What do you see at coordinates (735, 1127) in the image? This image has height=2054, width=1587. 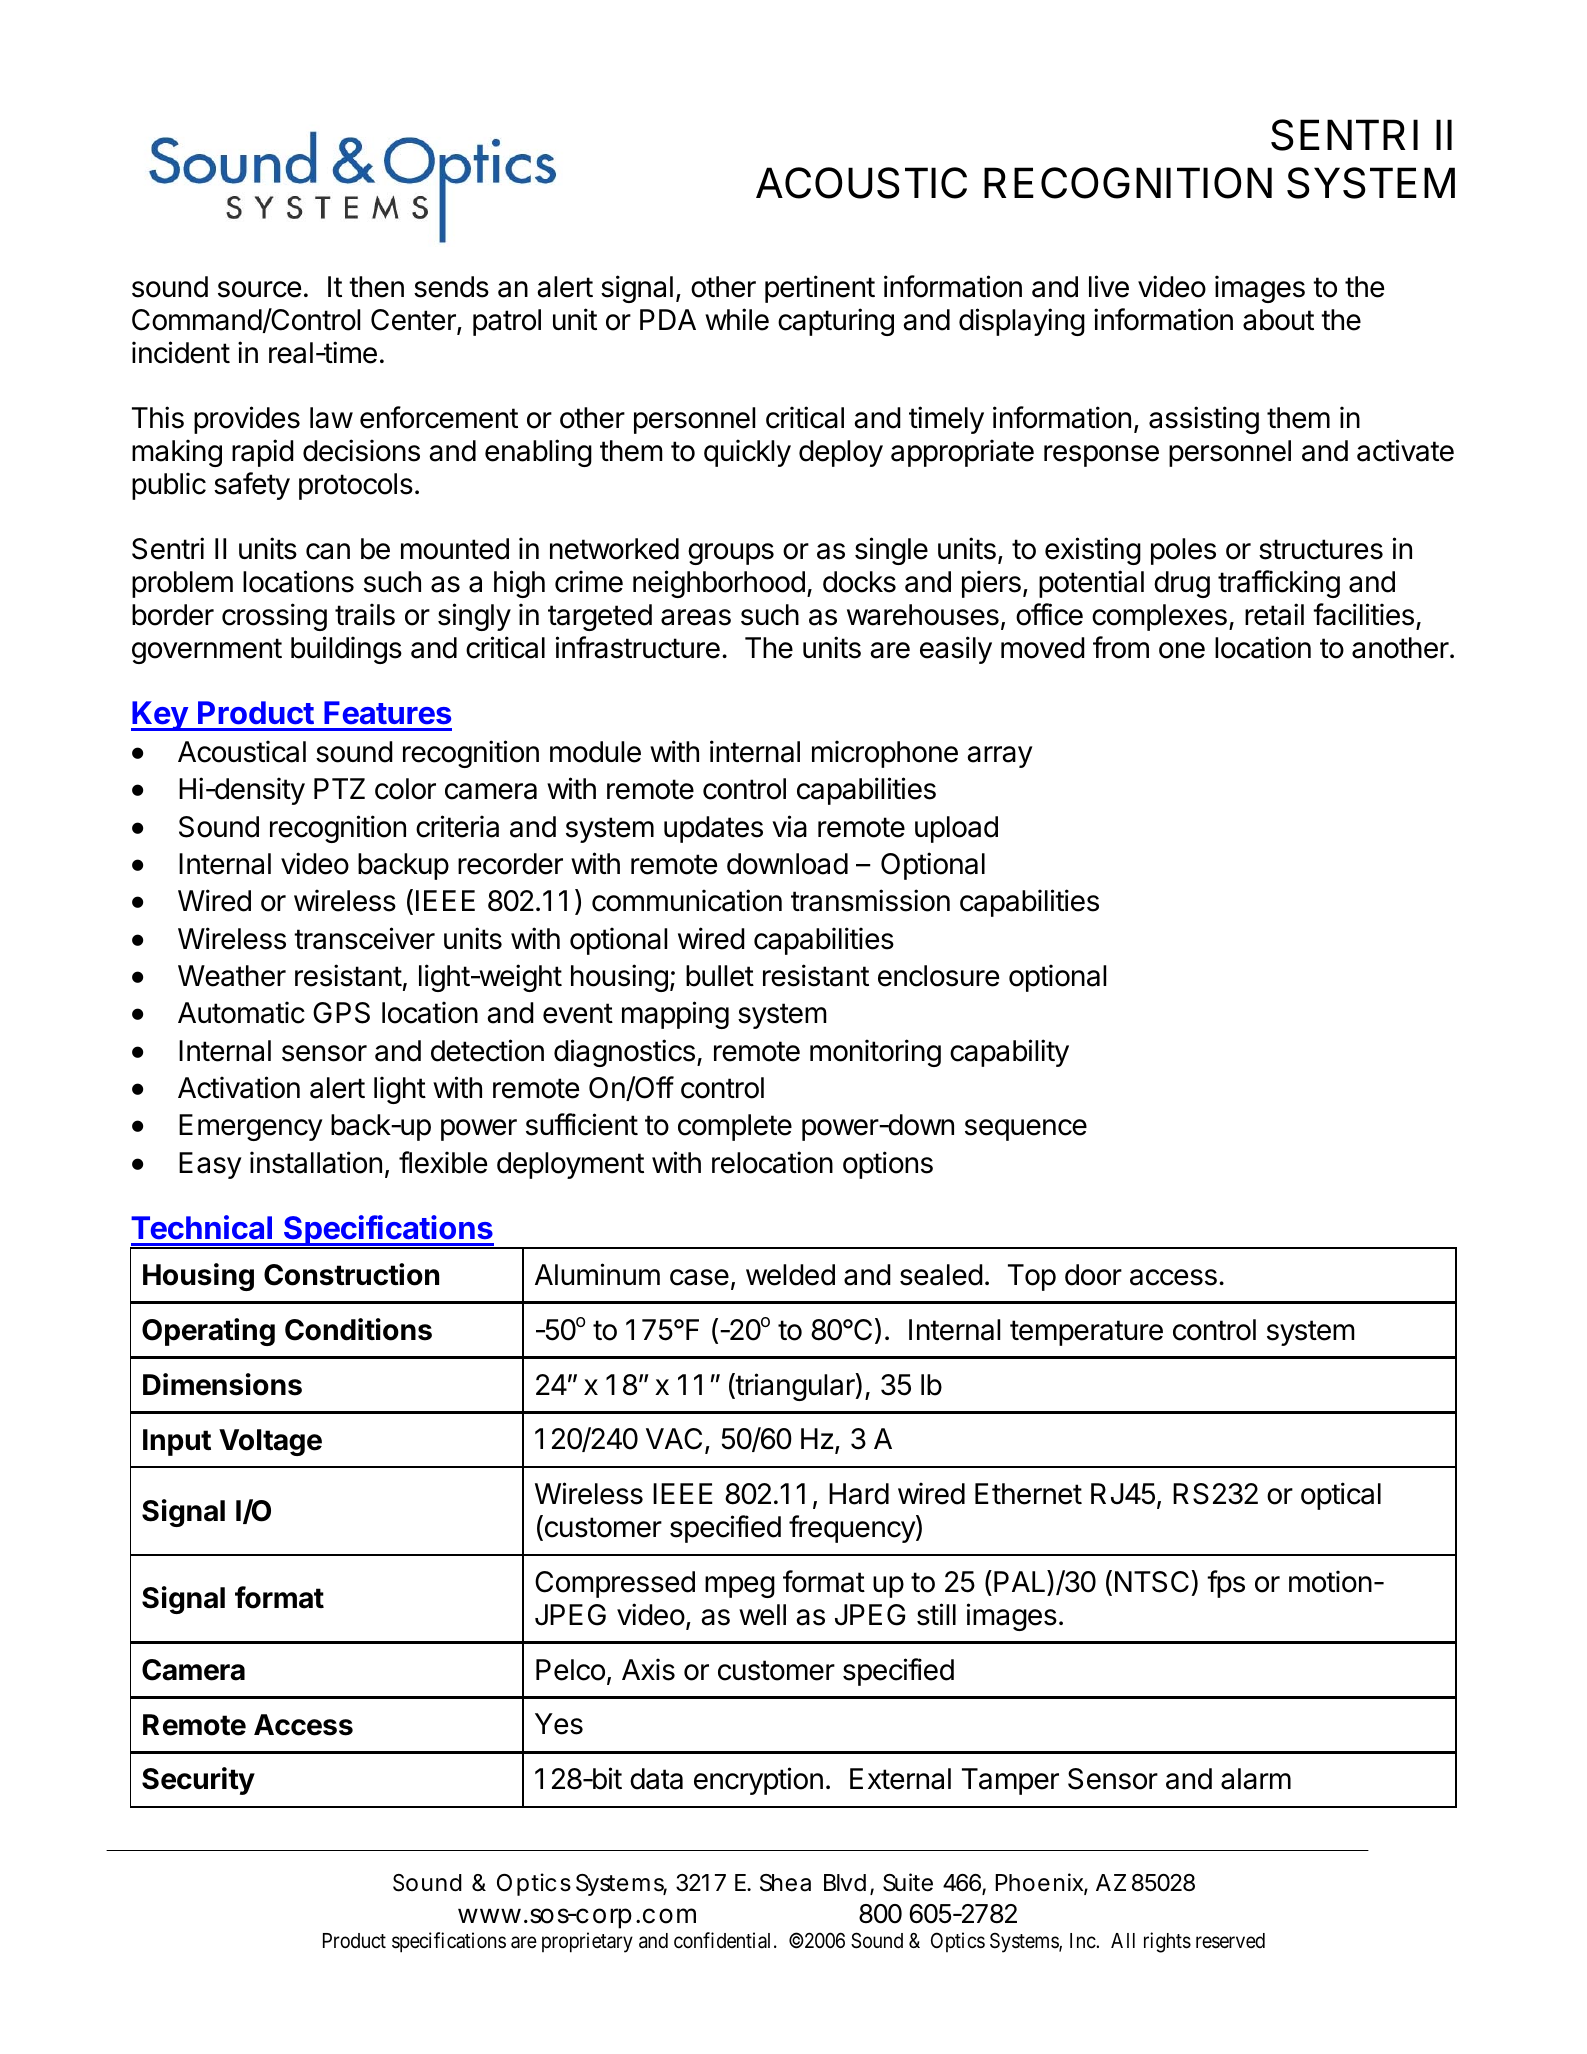 I see `complete` at bounding box center [735, 1127].
